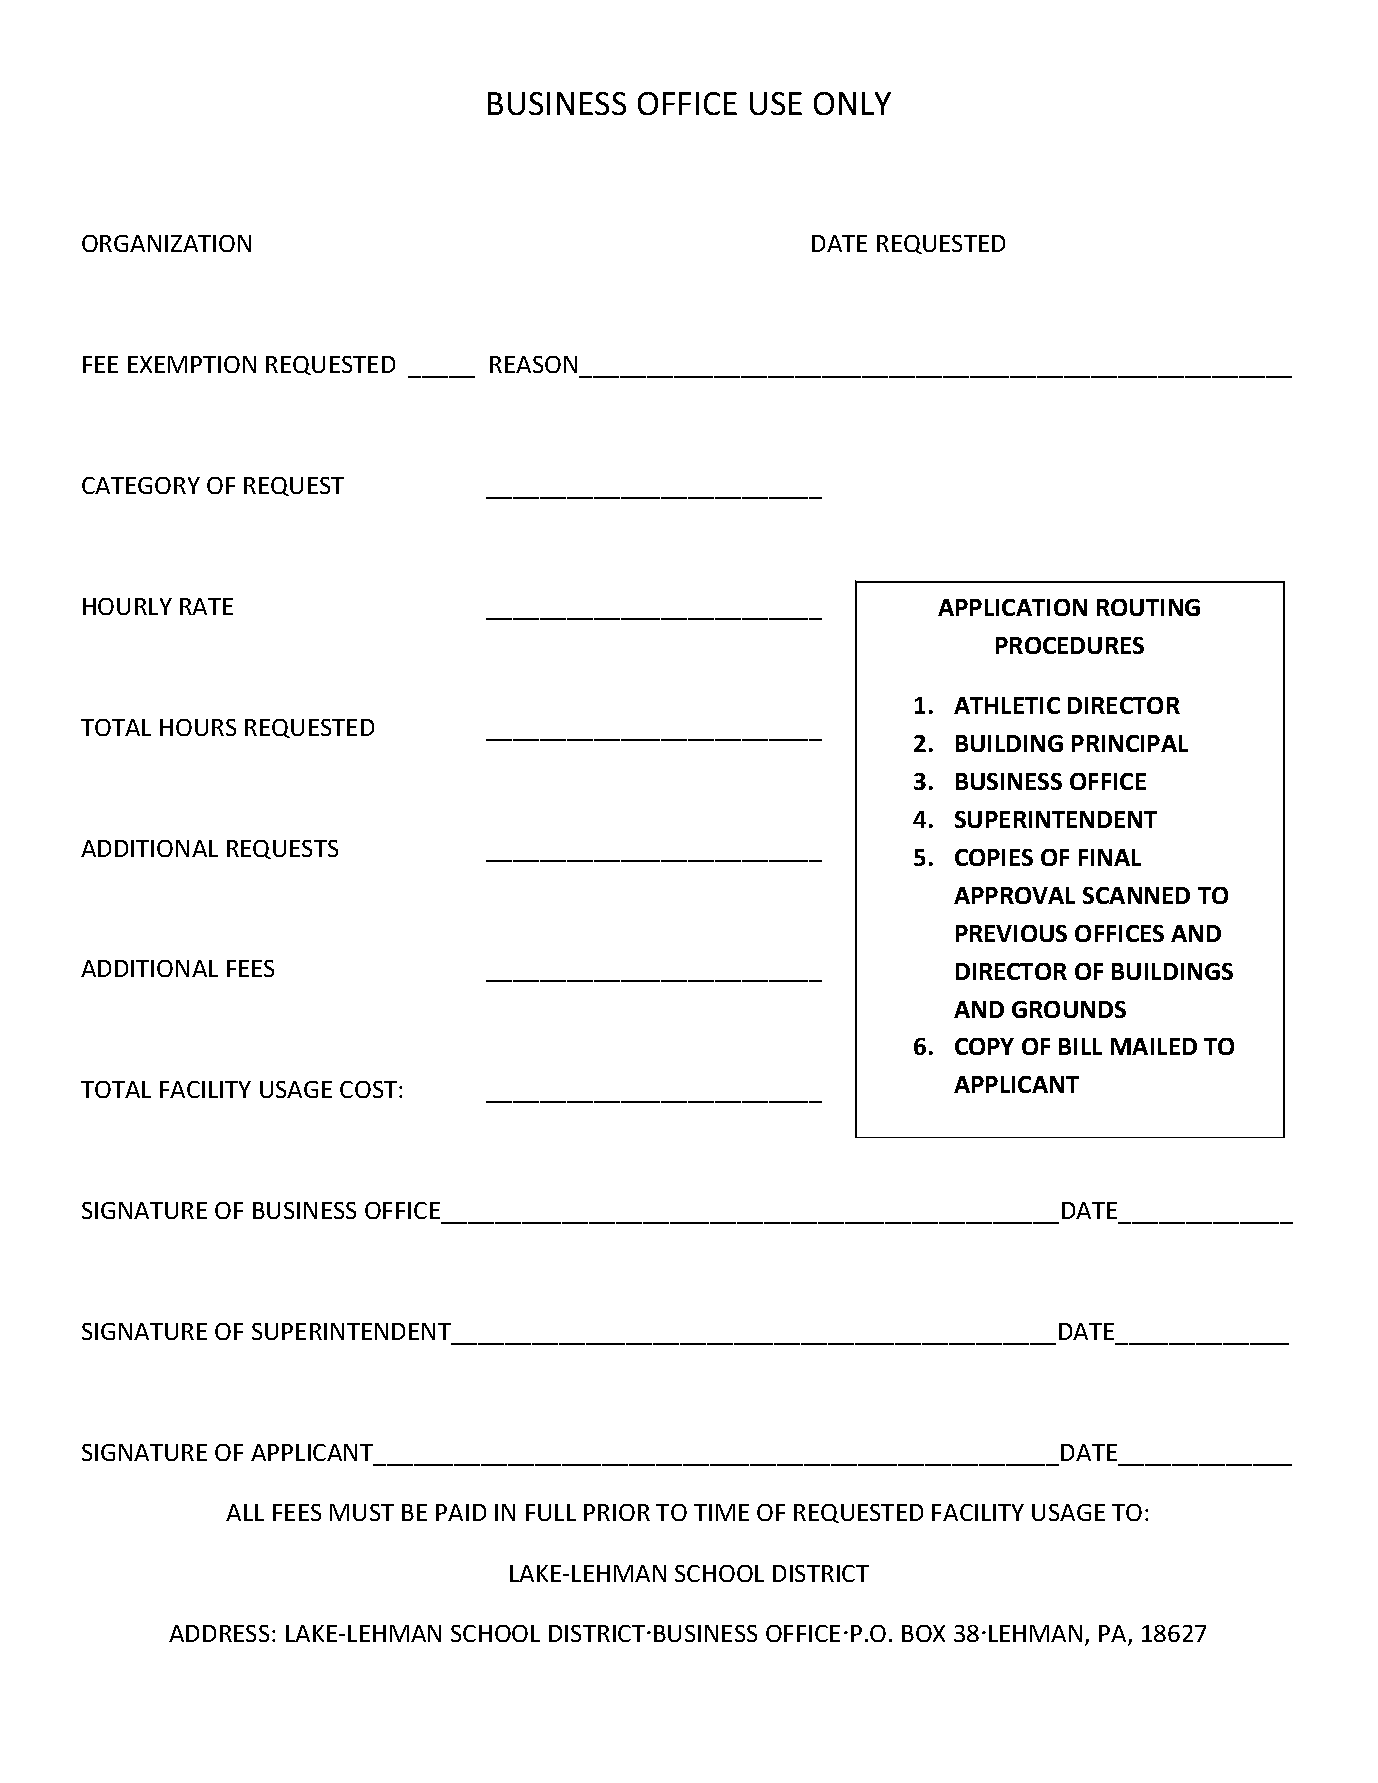  What do you see at coordinates (1148, 607) in the screenshot?
I see `ROUTING` at bounding box center [1148, 607].
